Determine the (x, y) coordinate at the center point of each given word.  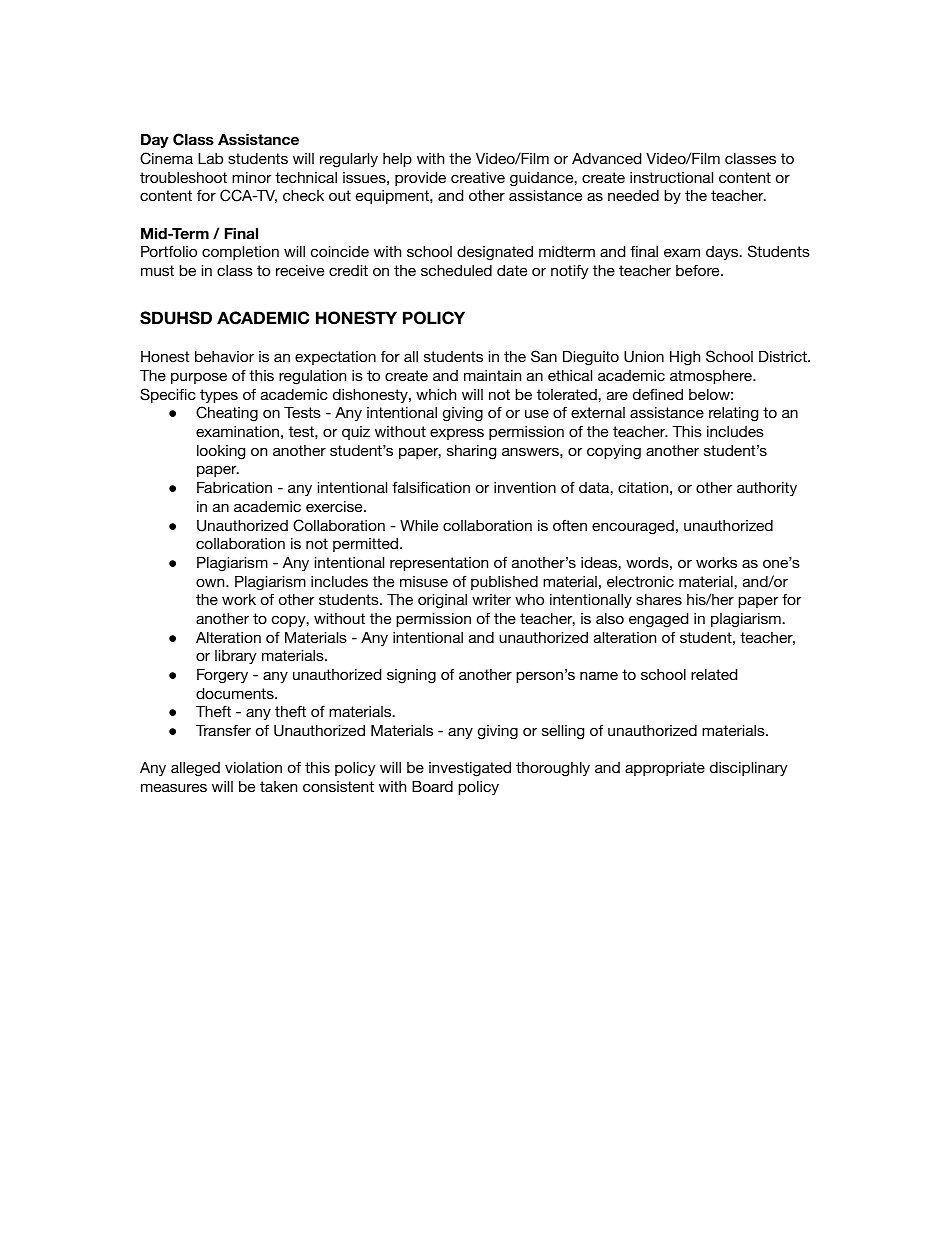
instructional (671, 177)
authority (767, 489)
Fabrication (234, 487)
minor (251, 177)
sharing (471, 452)
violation (253, 767)
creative (478, 177)
